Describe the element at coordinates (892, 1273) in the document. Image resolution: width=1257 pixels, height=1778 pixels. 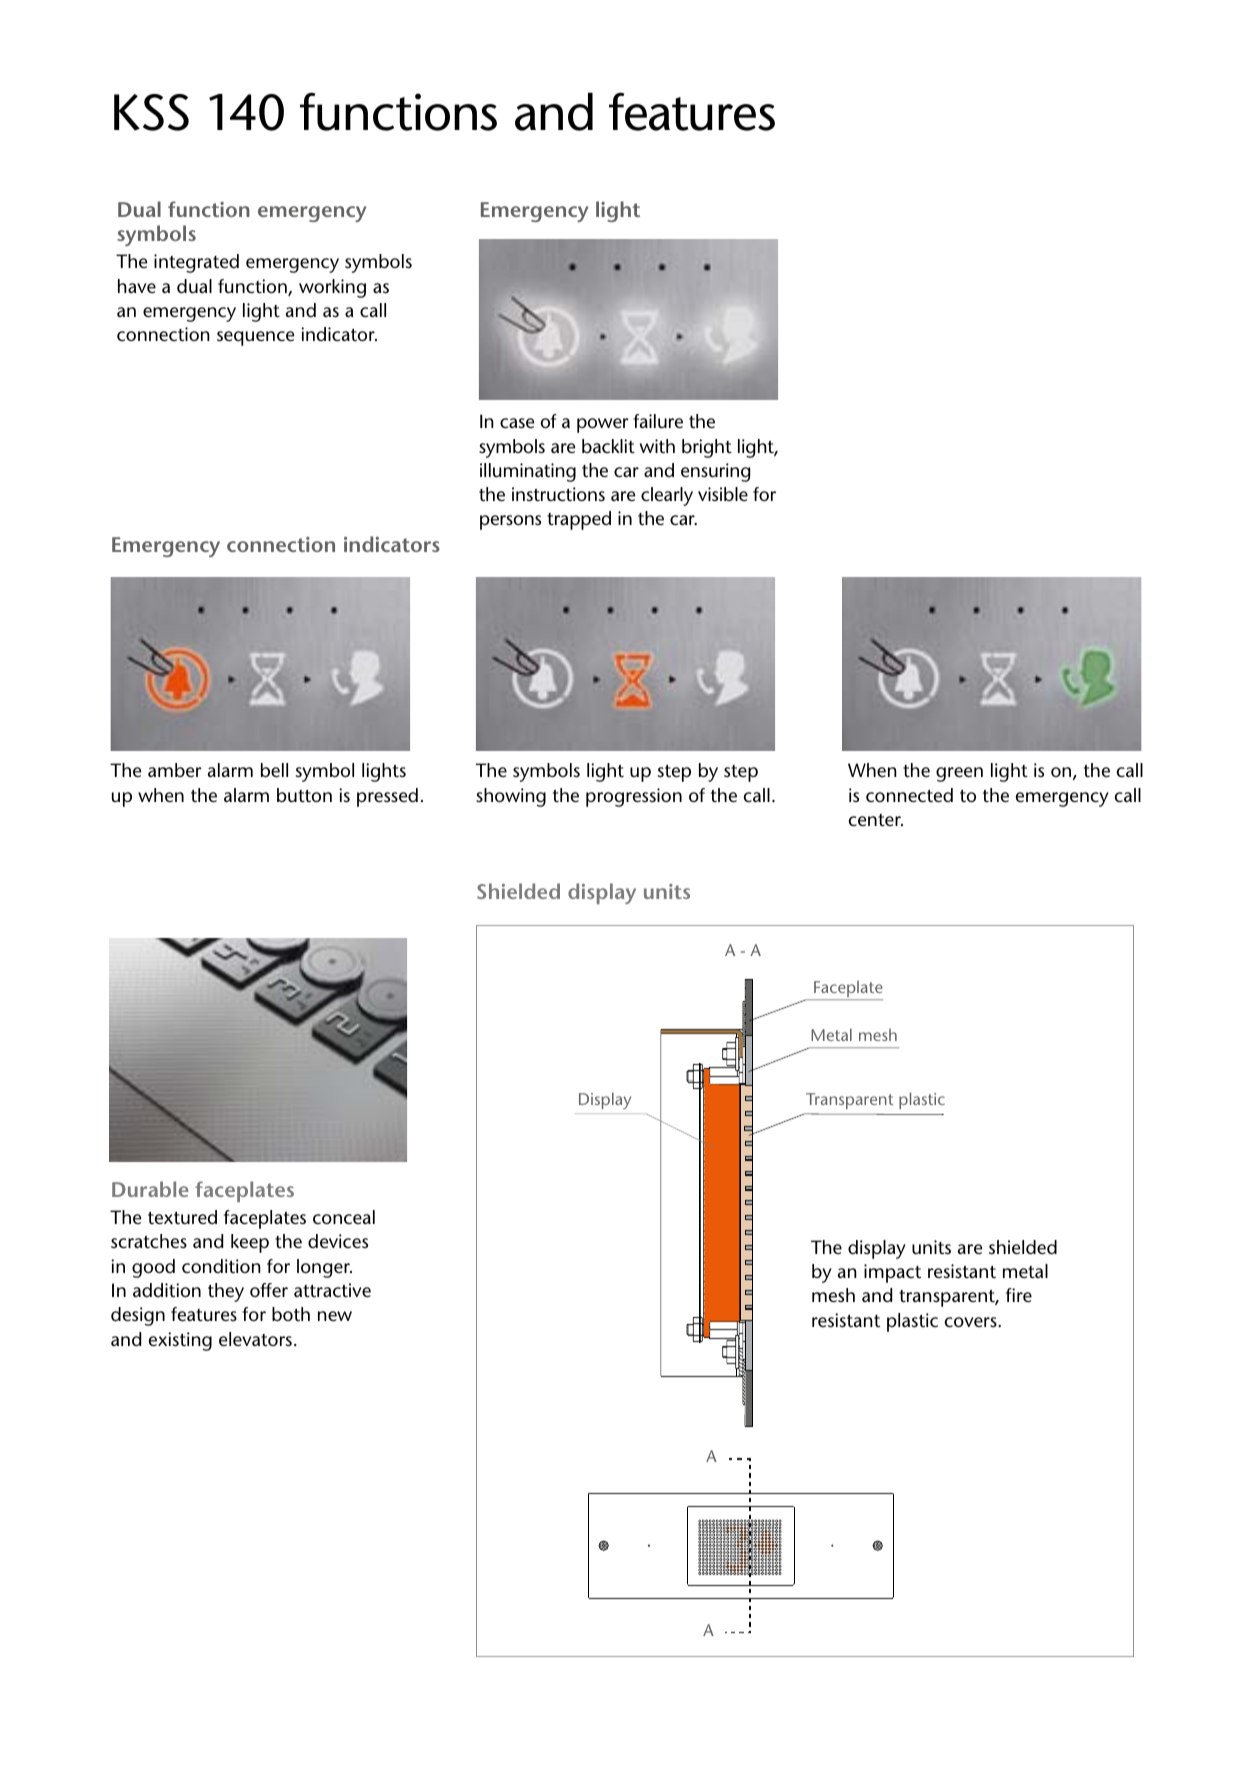
I see `impact` at that location.
